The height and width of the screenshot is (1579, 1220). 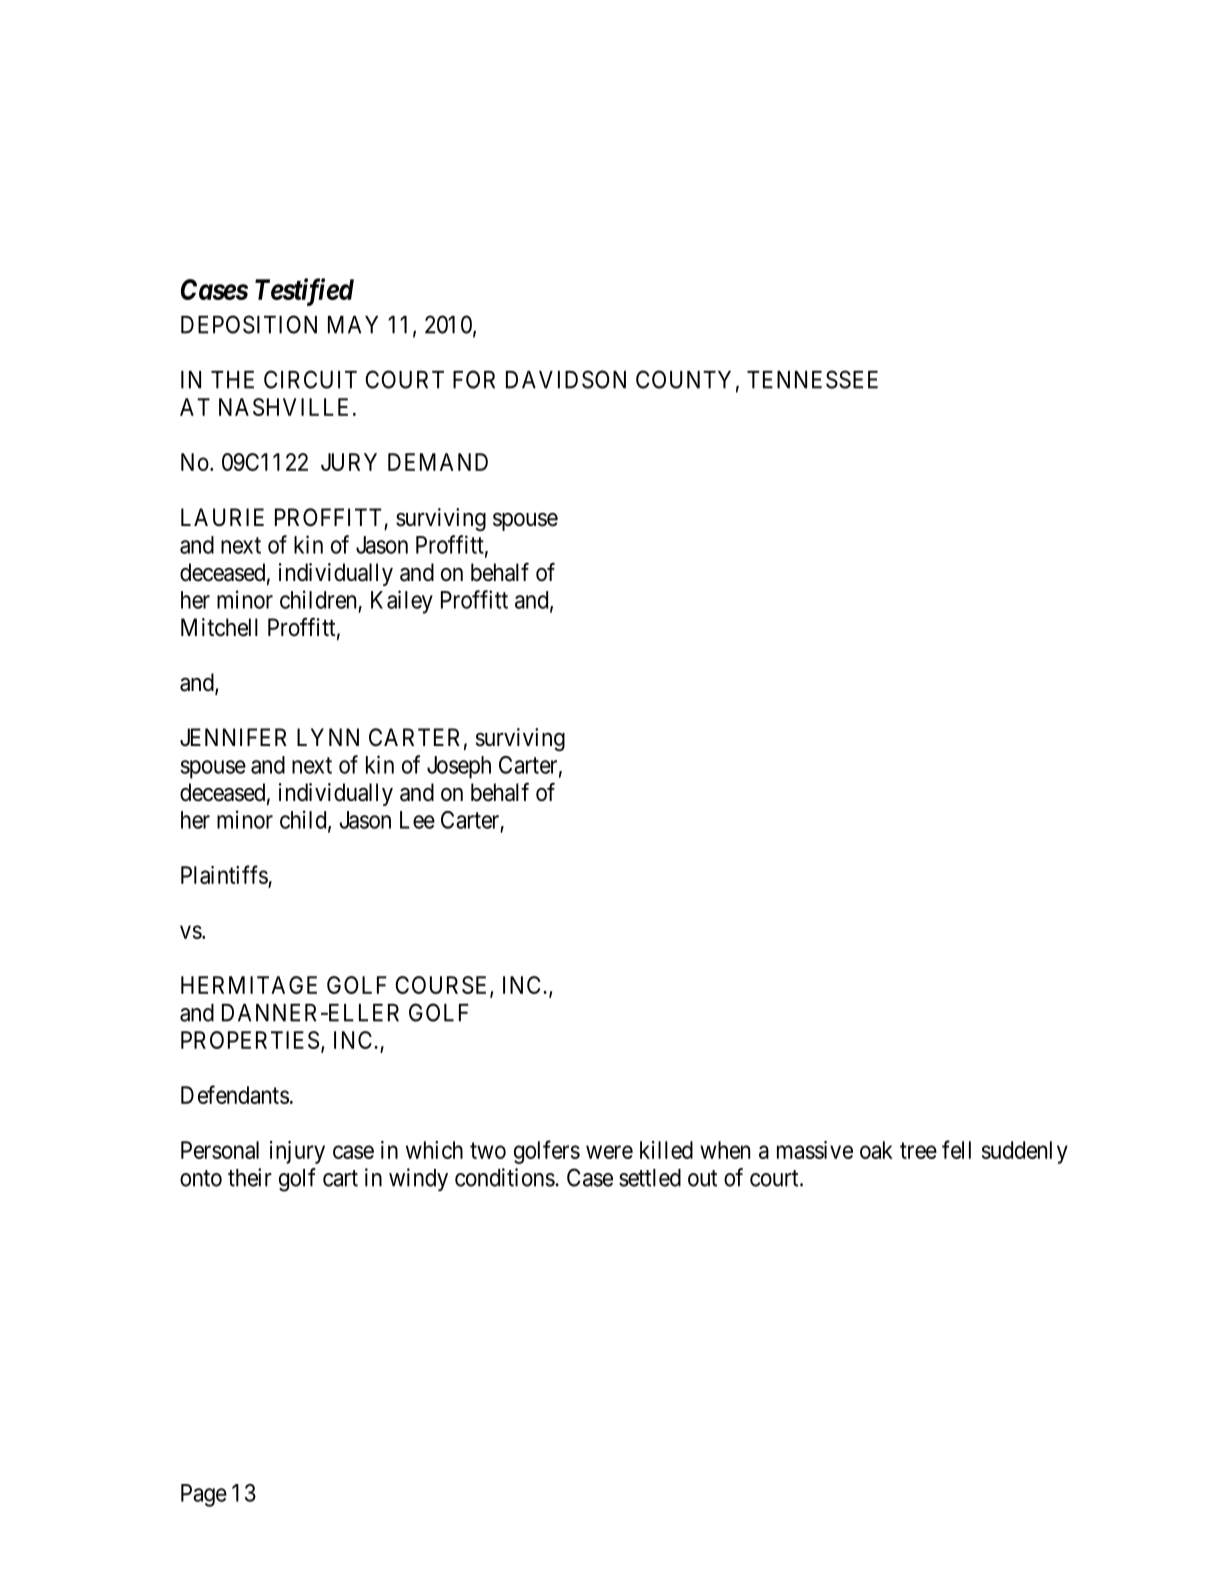 What do you see at coordinates (812, 379) in the screenshot?
I see `TENNESSEE` at bounding box center [812, 379].
